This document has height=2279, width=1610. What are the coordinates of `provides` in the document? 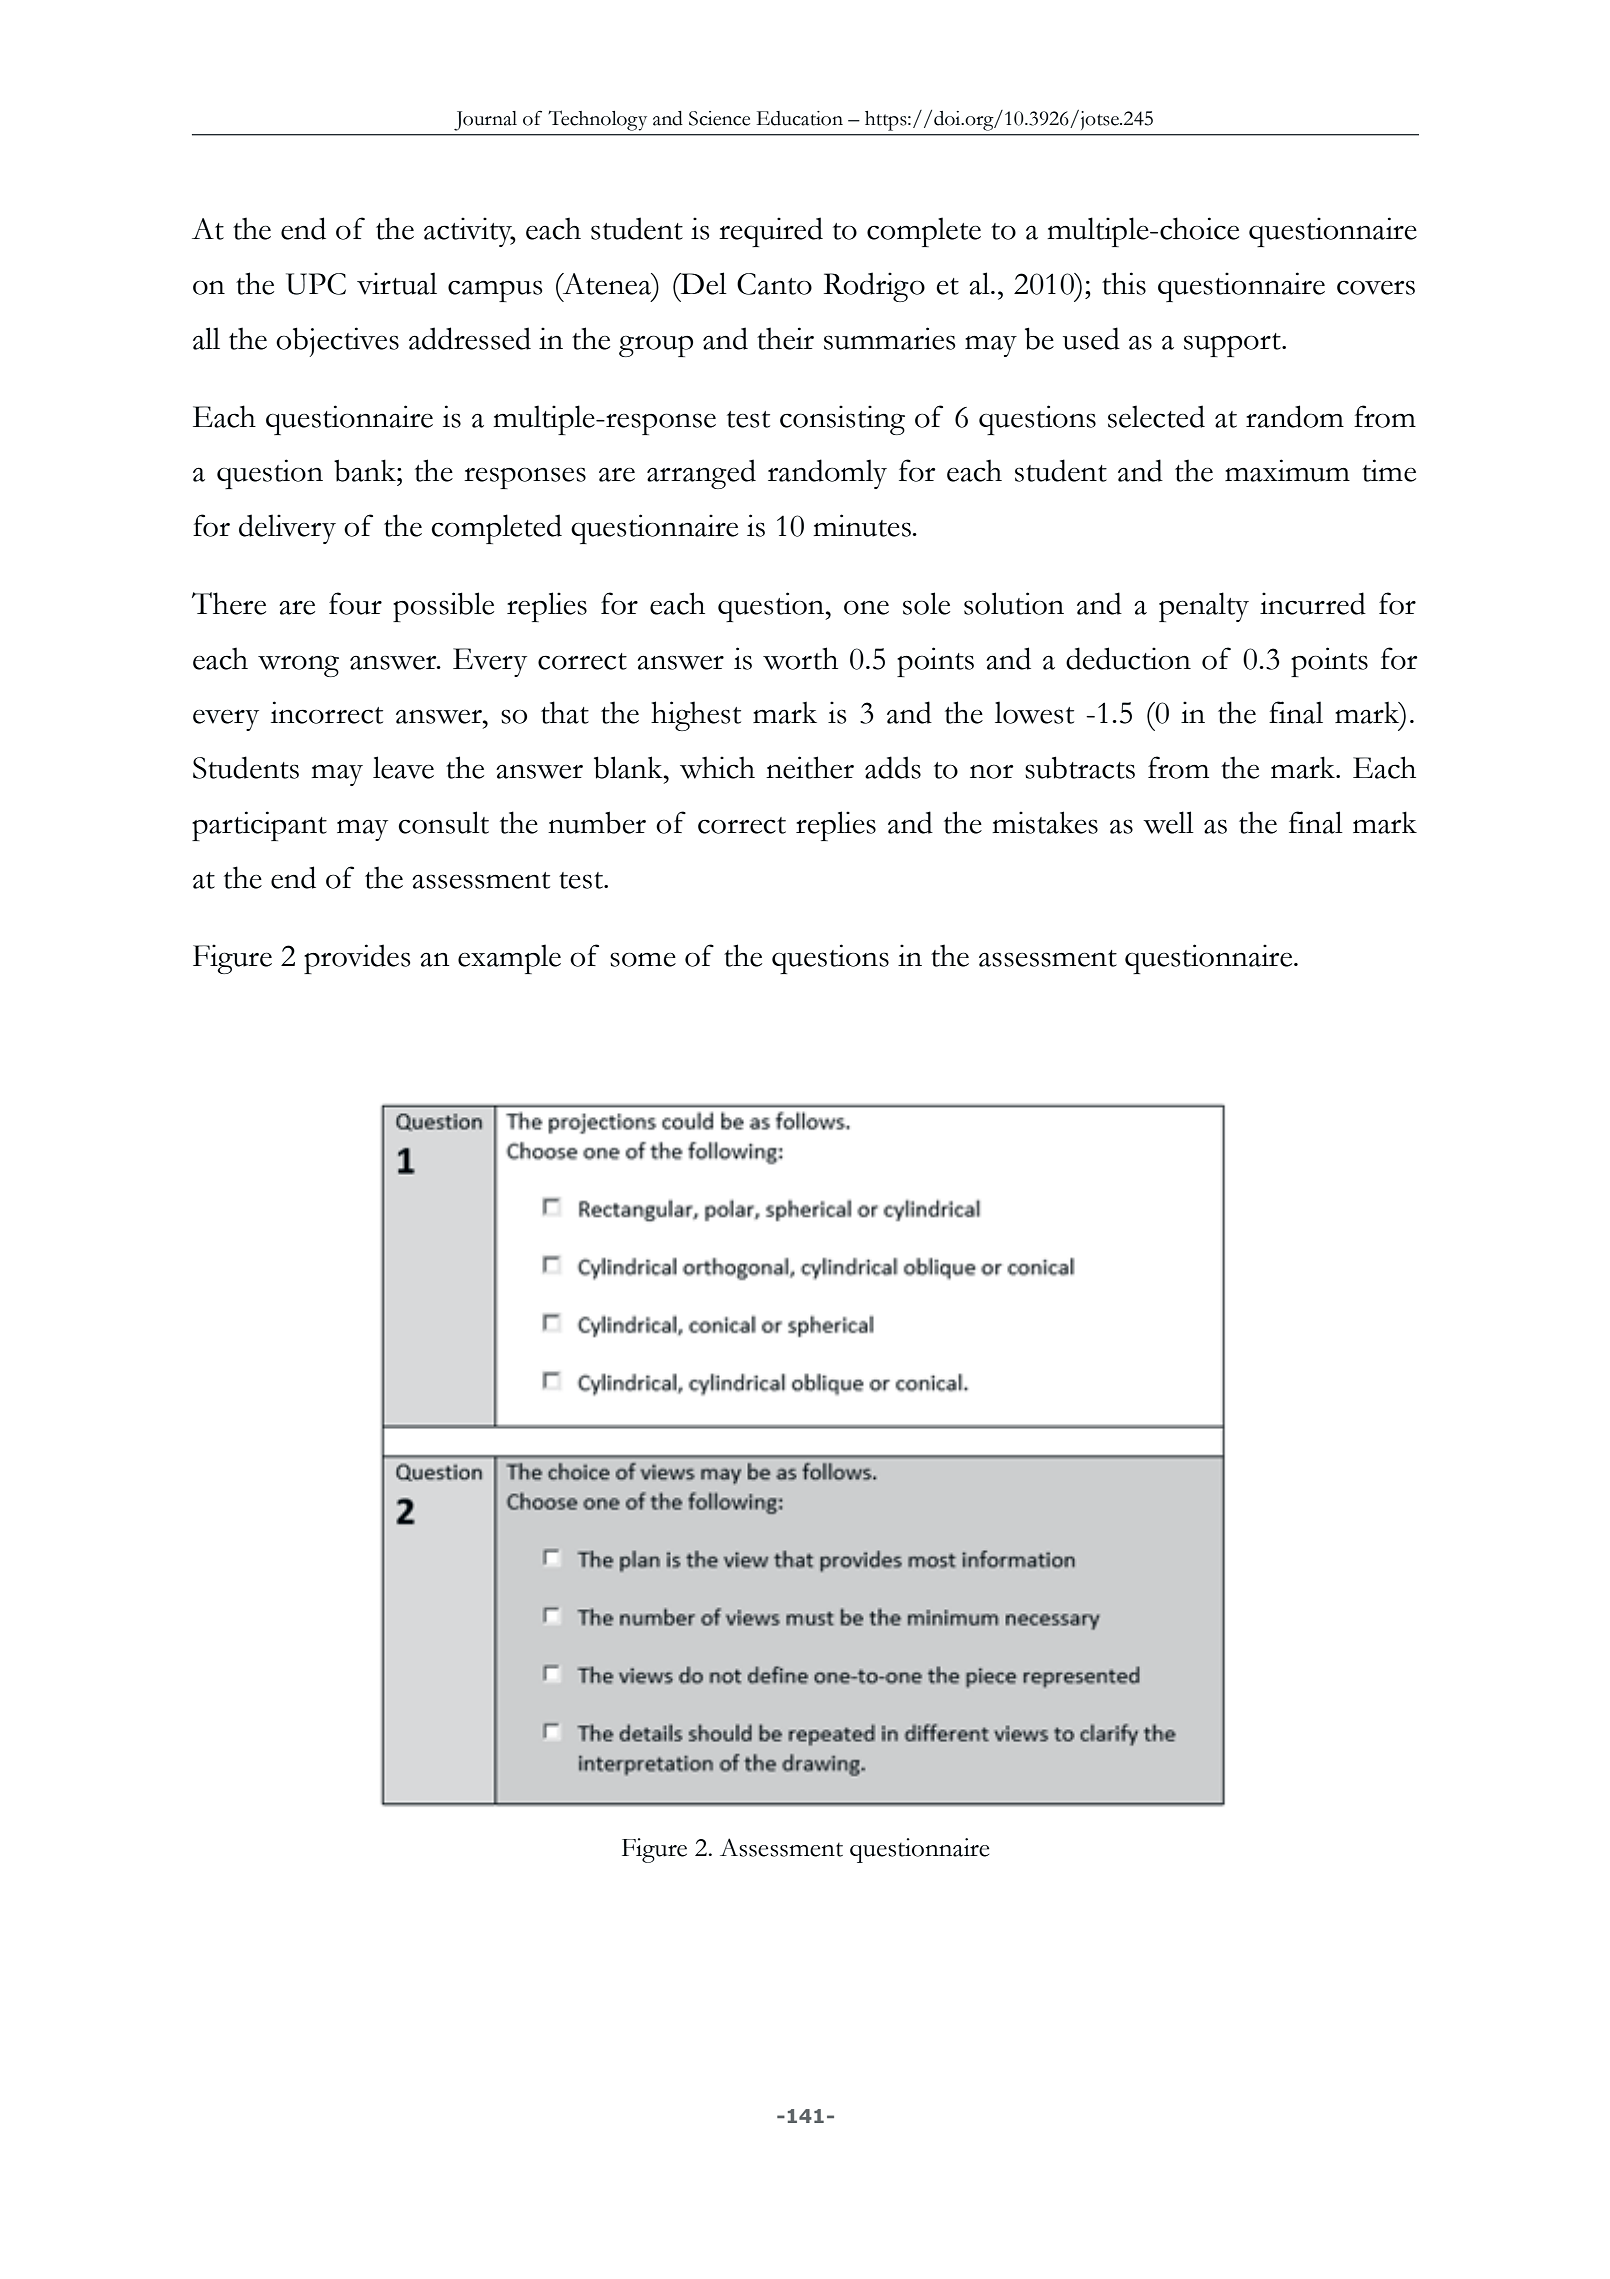 It's located at (357, 959).
